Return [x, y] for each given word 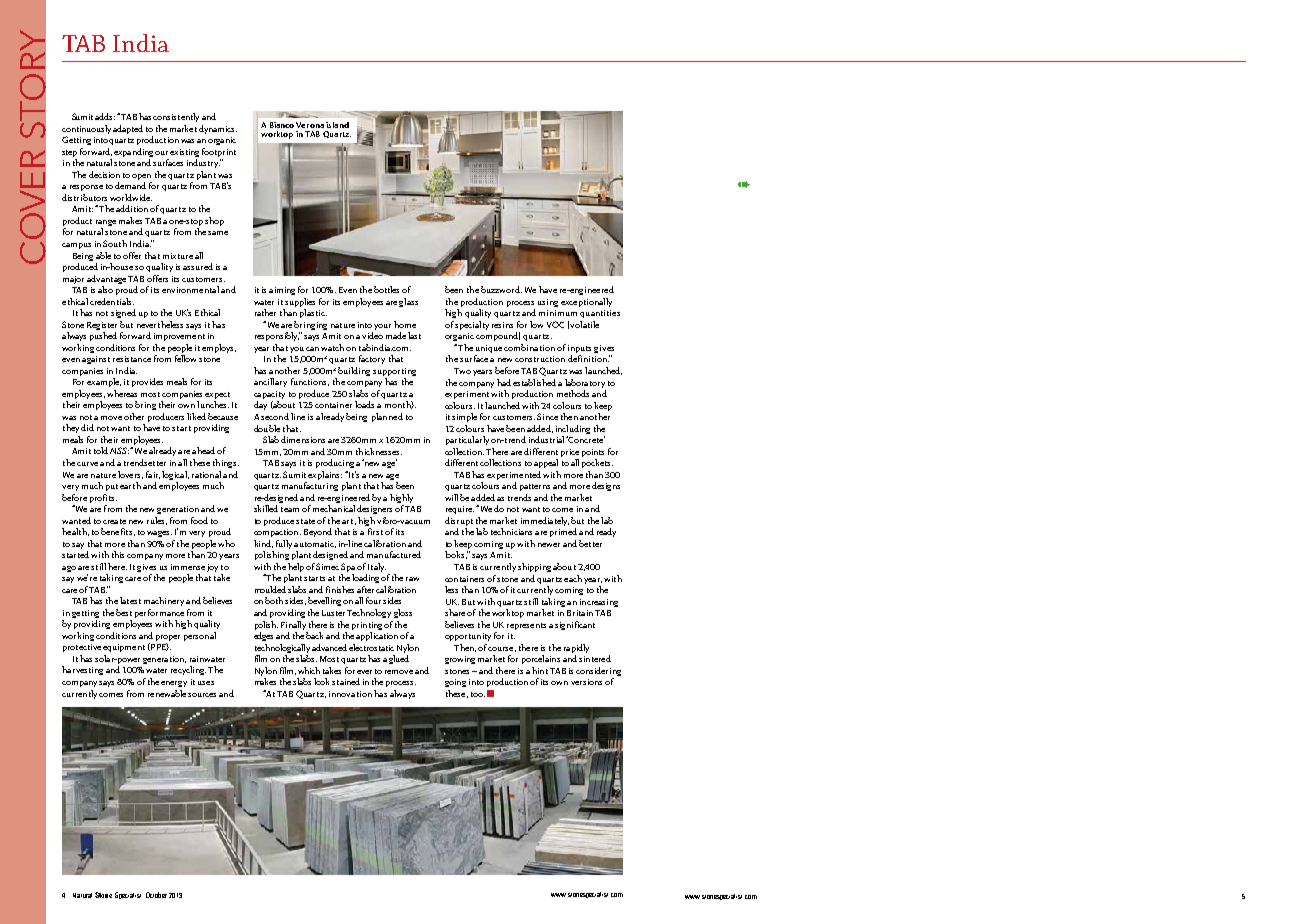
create [114, 521]
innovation [350, 694]
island [337, 125]
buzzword [501, 289]
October [156, 895]
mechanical [334, 508]
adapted [128, 129]
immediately [545, 521]
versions [586, 682]
